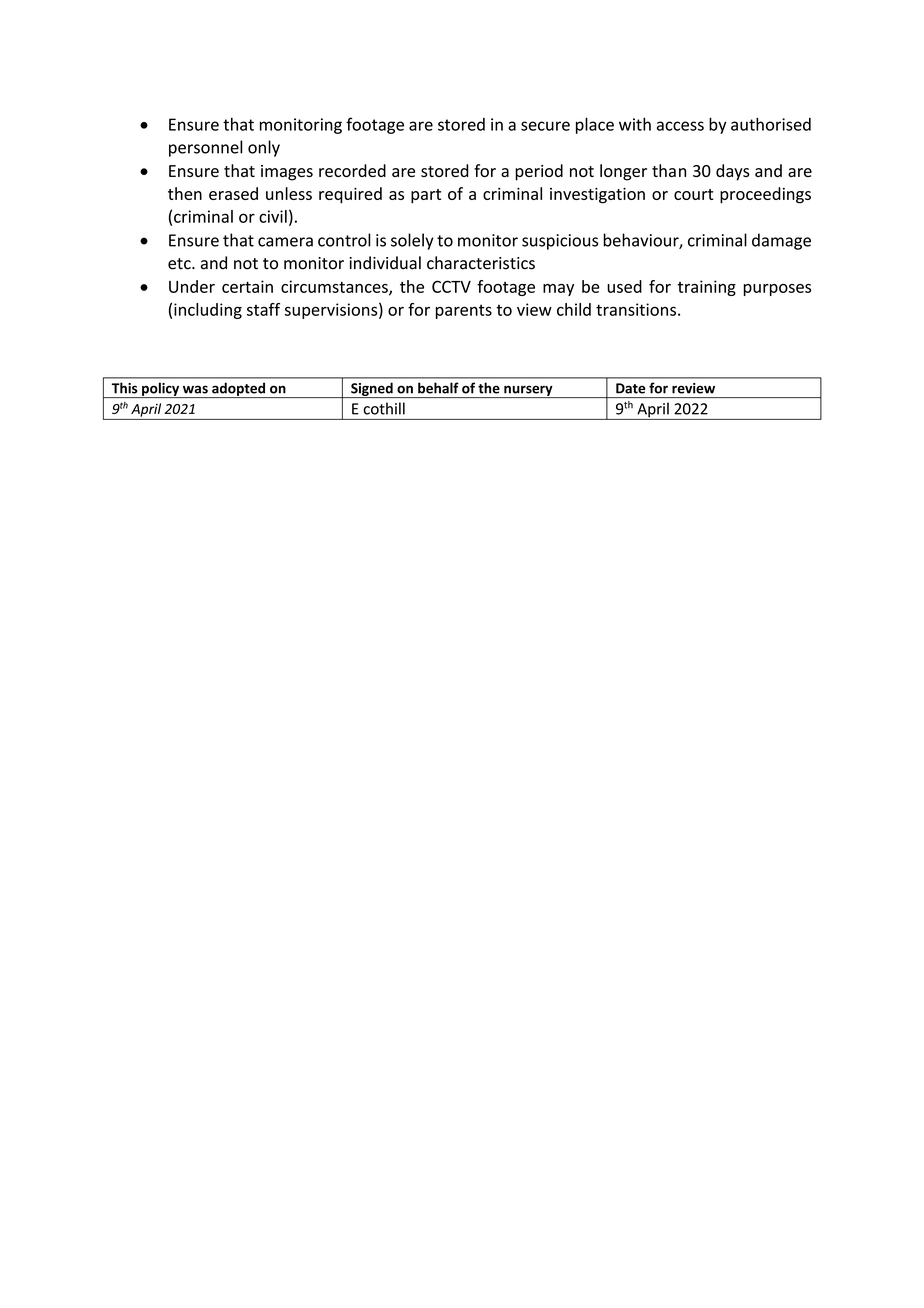  What do you see at coordinates (426, 196) in the screenshot?
I see `part` at bounding box center [426, 196].
